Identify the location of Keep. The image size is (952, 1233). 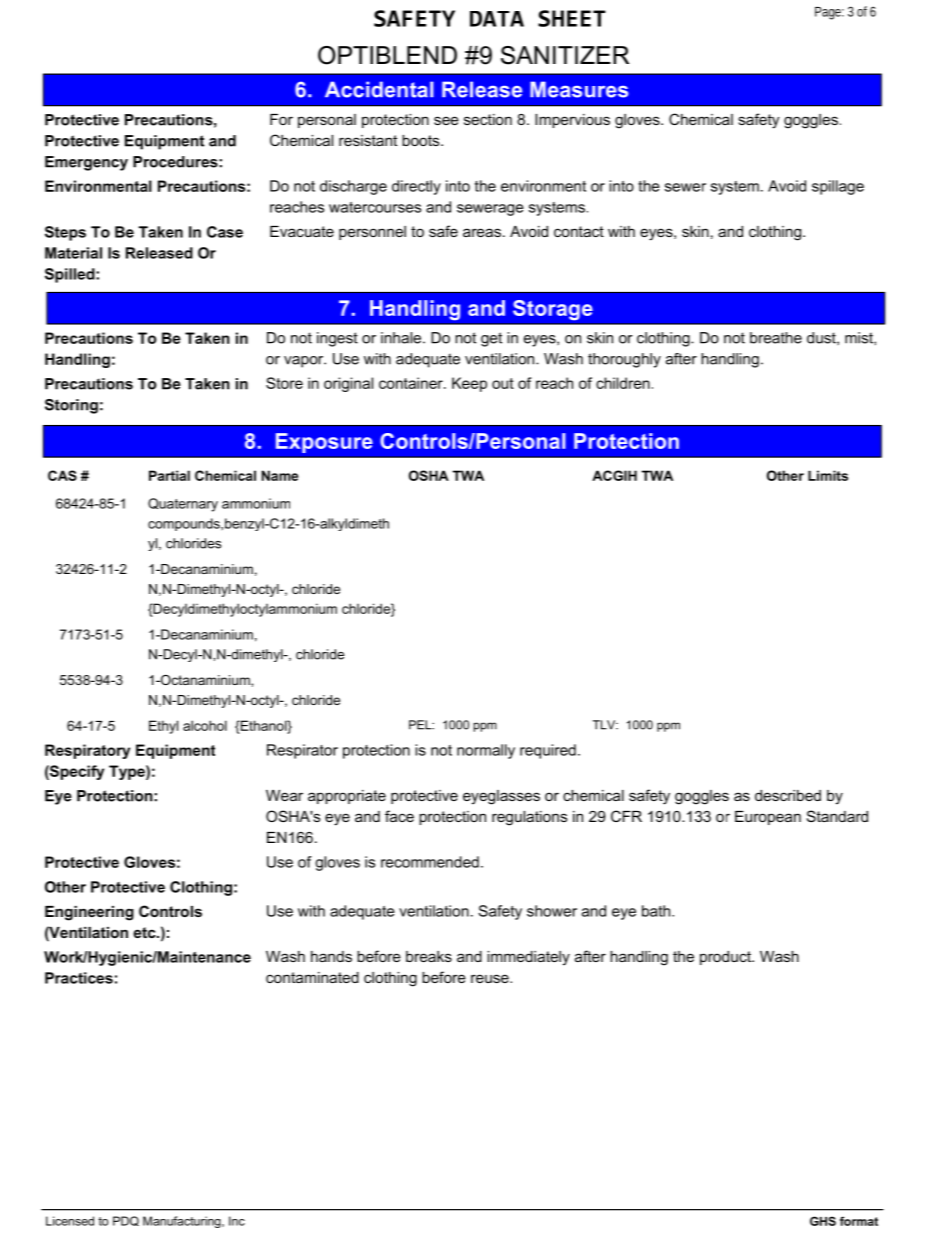
(469, 384).
